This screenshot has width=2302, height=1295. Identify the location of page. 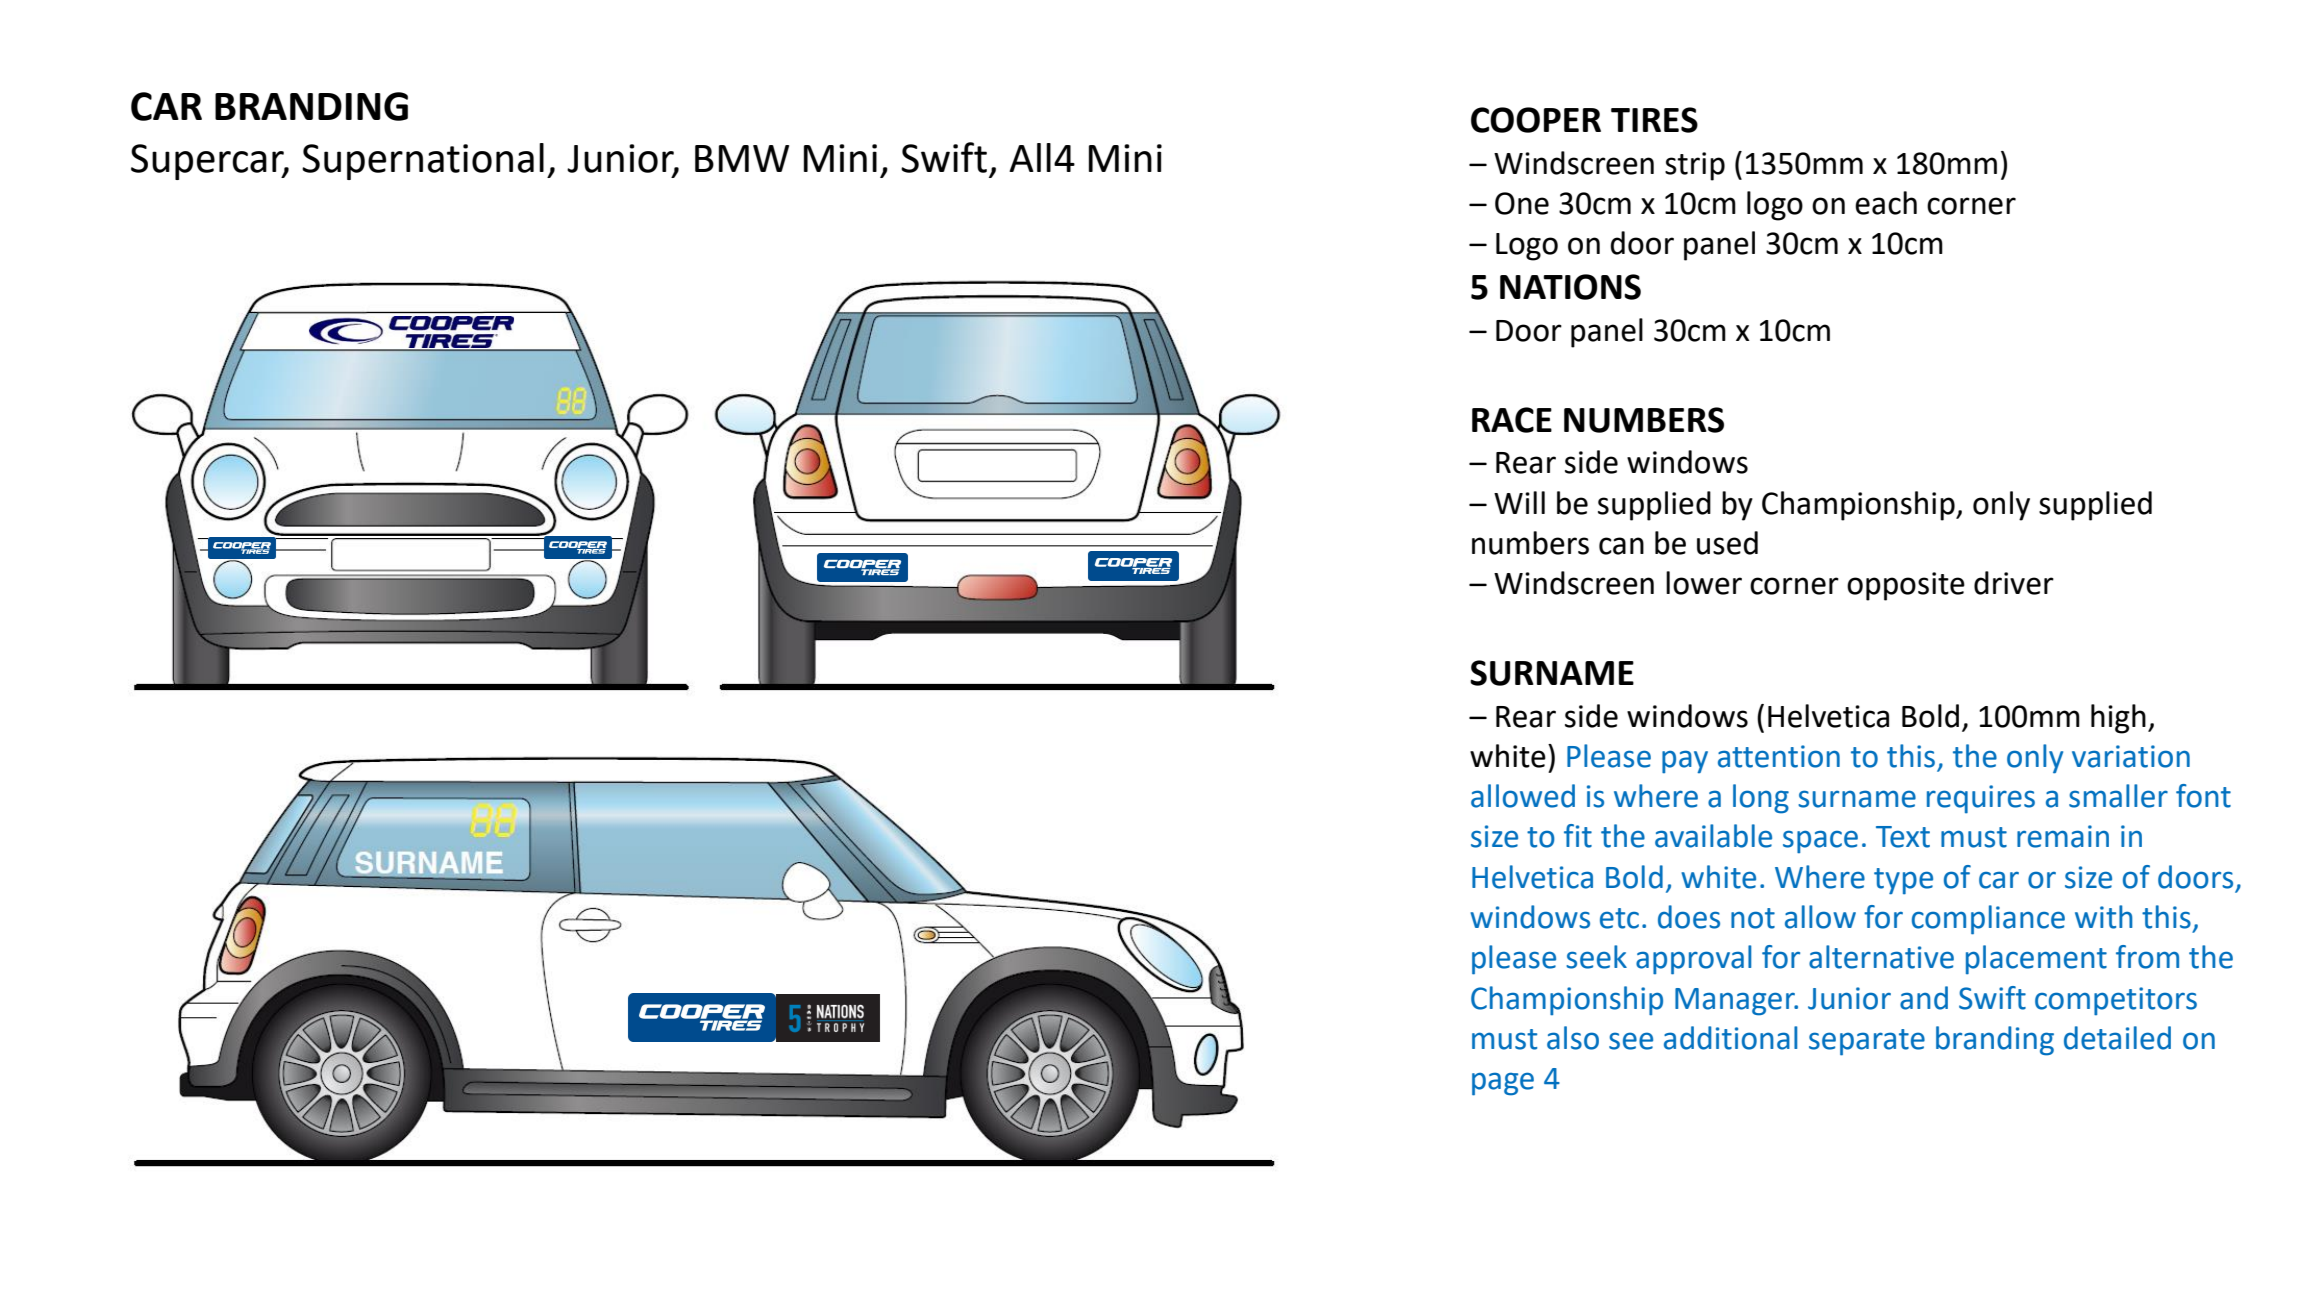
(1503, 1084).
